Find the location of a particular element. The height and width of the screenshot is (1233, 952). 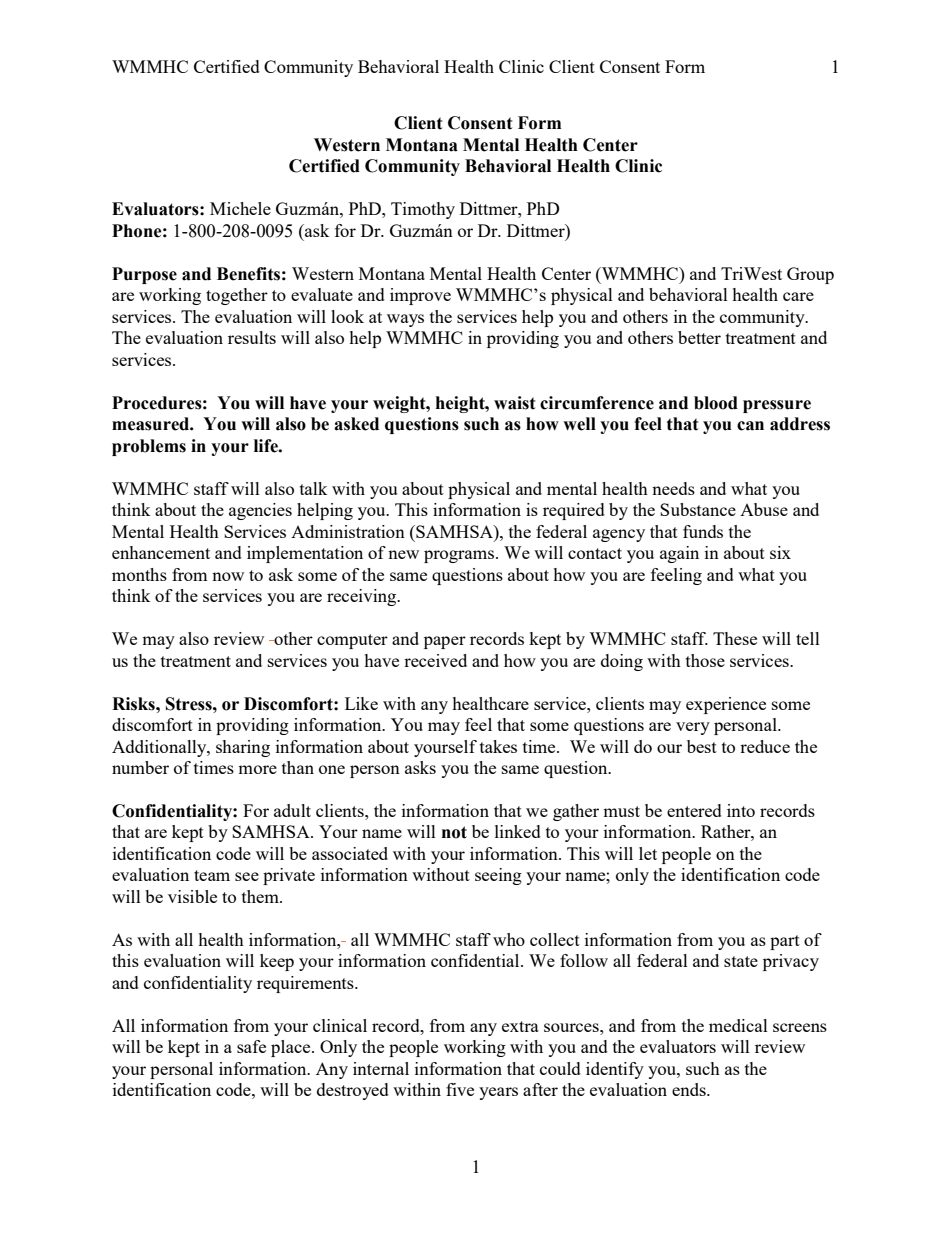

safe is located at coordinates (251, 1046).
